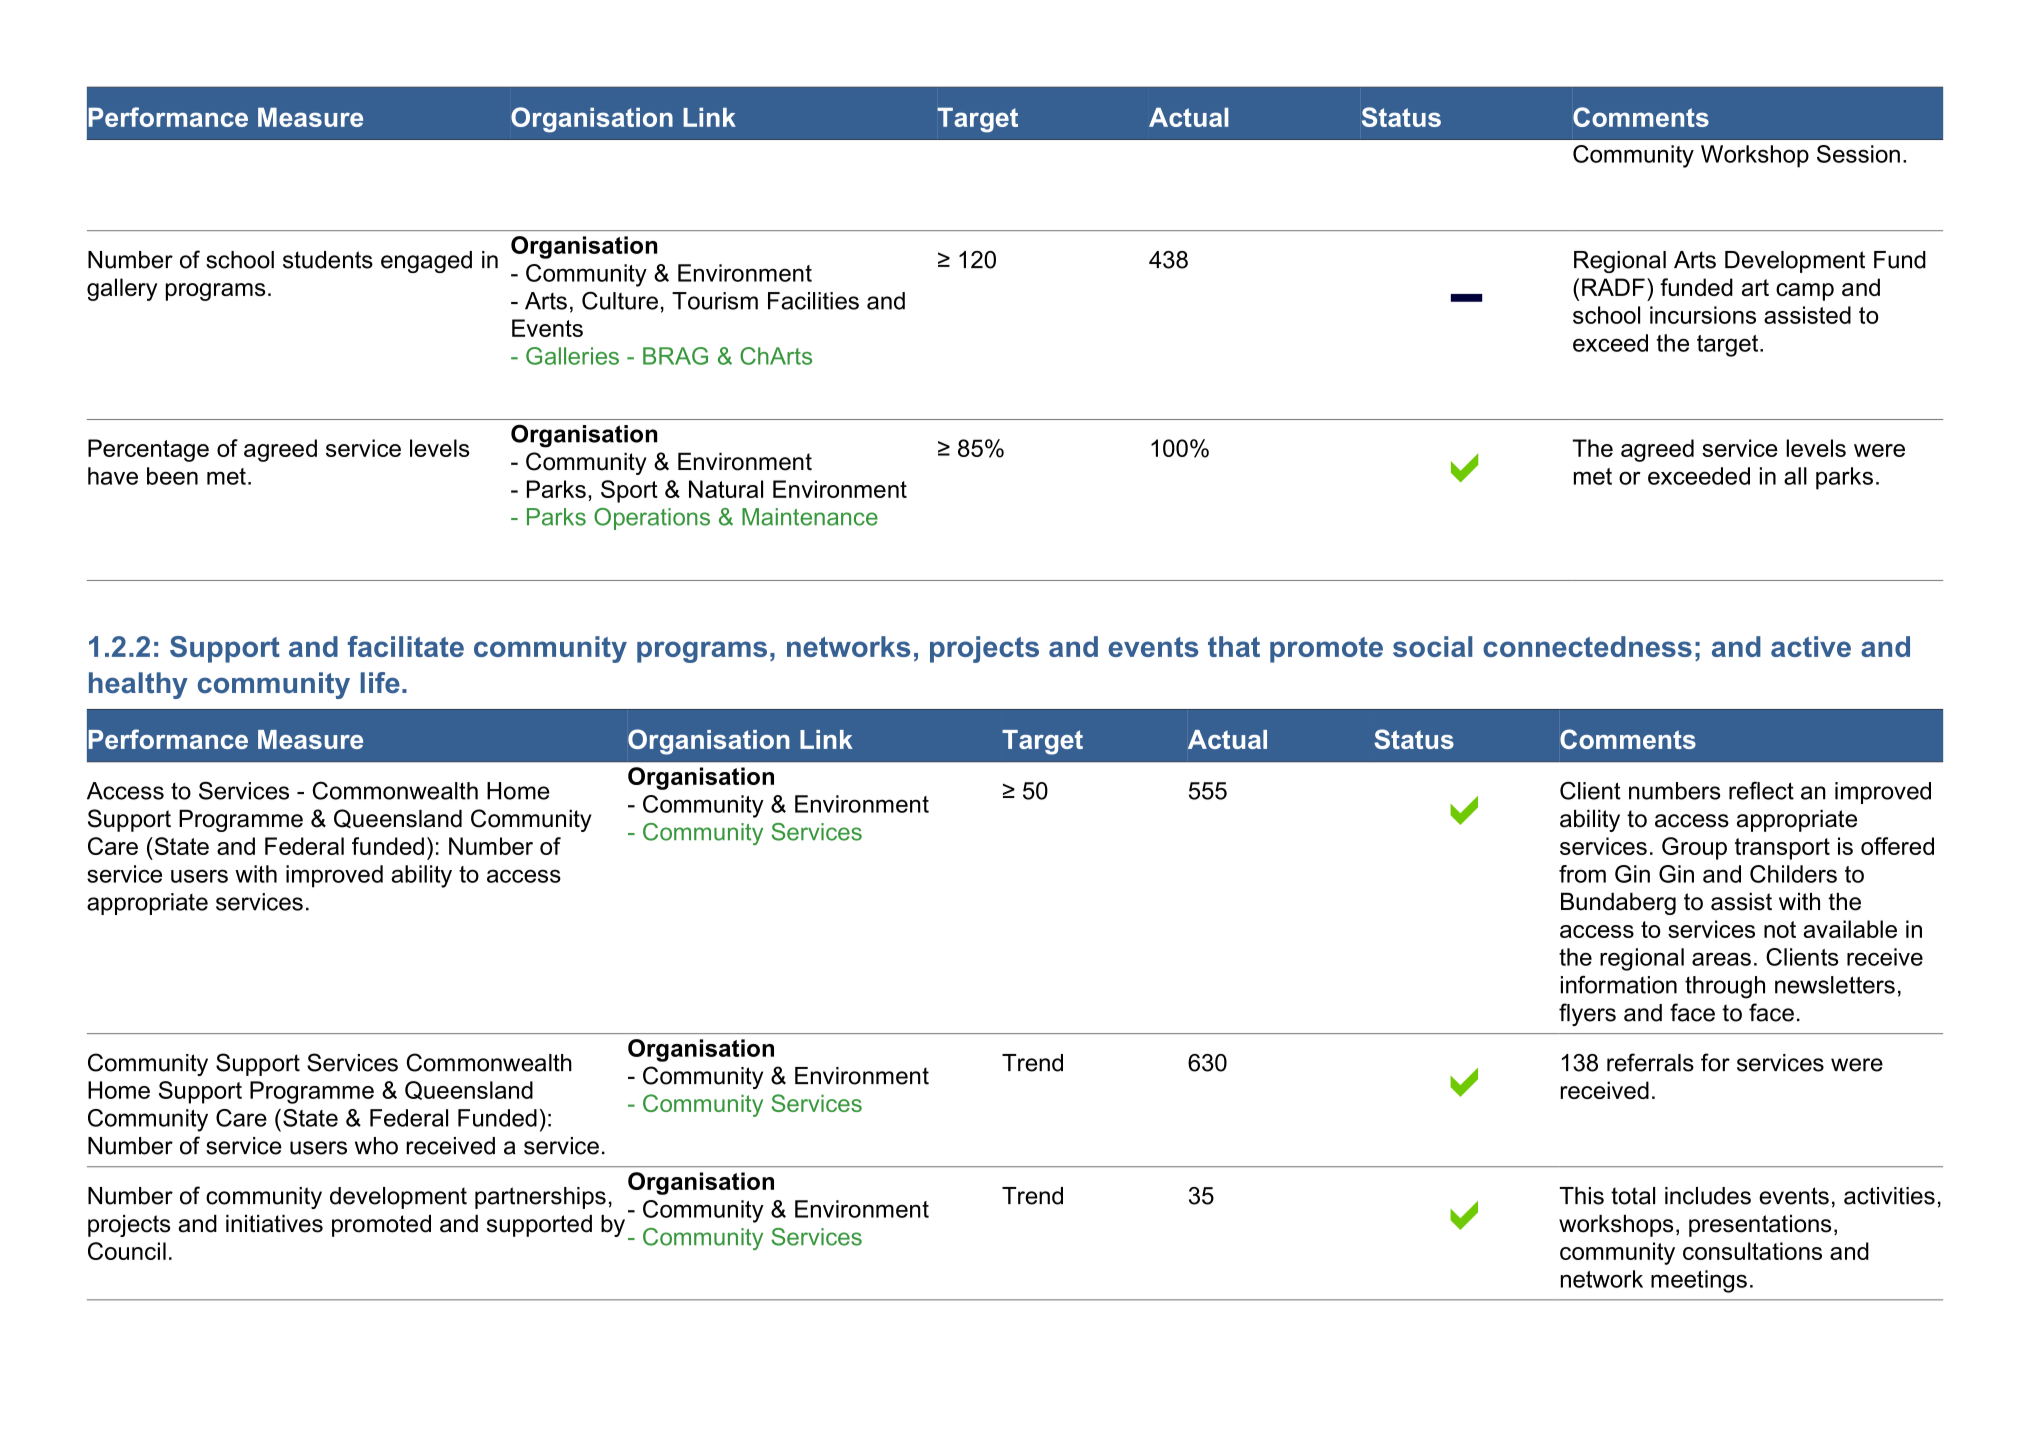 This image has height=1435, width=2030. What do you see at coordinates (1761, 790) in the image?
I see `reflect` at bounding box center [1761, 790].
